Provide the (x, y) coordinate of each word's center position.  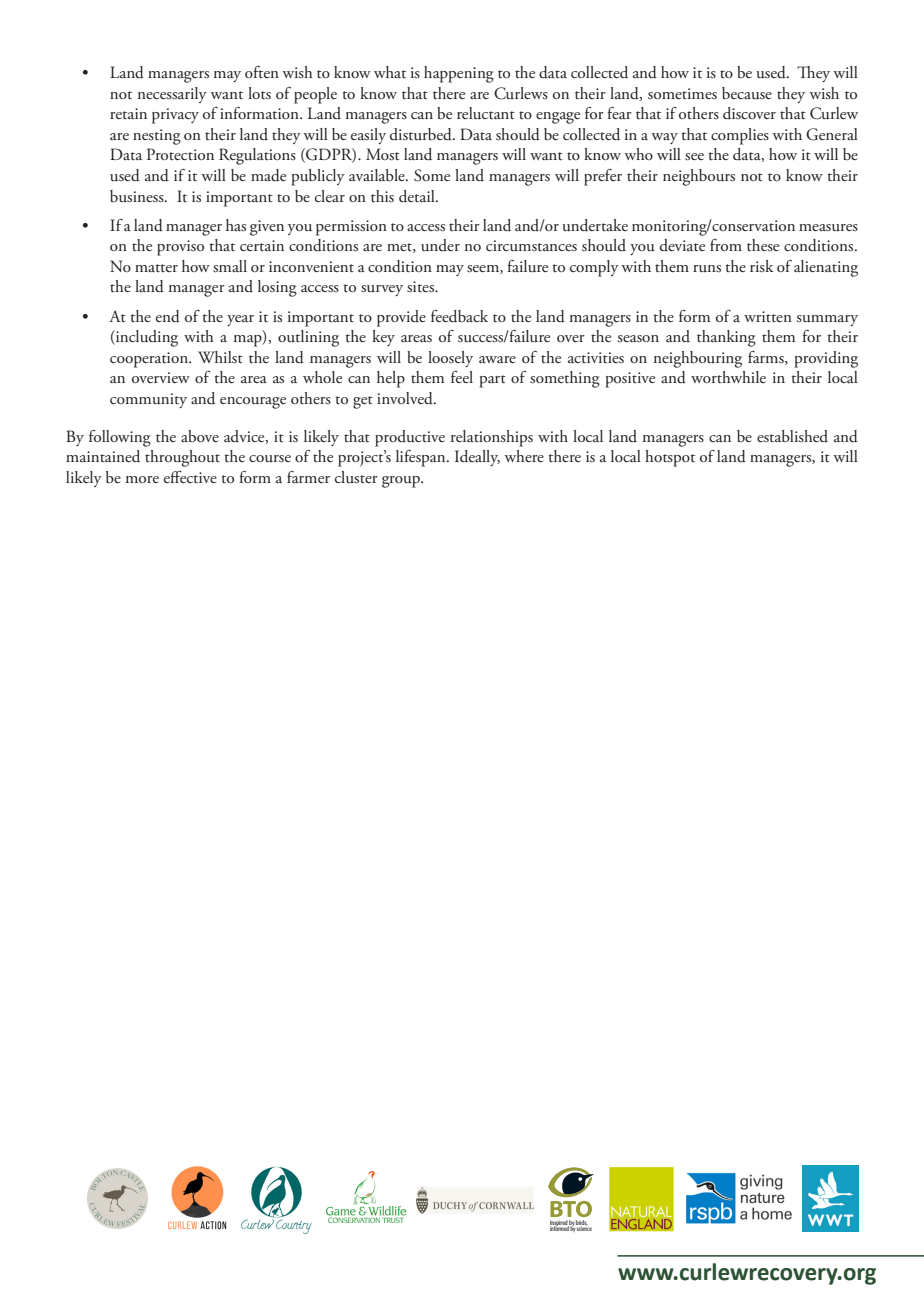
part (492, 381)
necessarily (172, 95)
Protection (180, 154)
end (168, 316)
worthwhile (728, 377)
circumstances (531, 246)
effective (190, 477)
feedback (459, 316)
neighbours (699, 177)
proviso (180, 248)
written (768, 316)
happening (459, 74)
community (148, 400)
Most (383, 154)
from (726, 245)
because (747, 93)
